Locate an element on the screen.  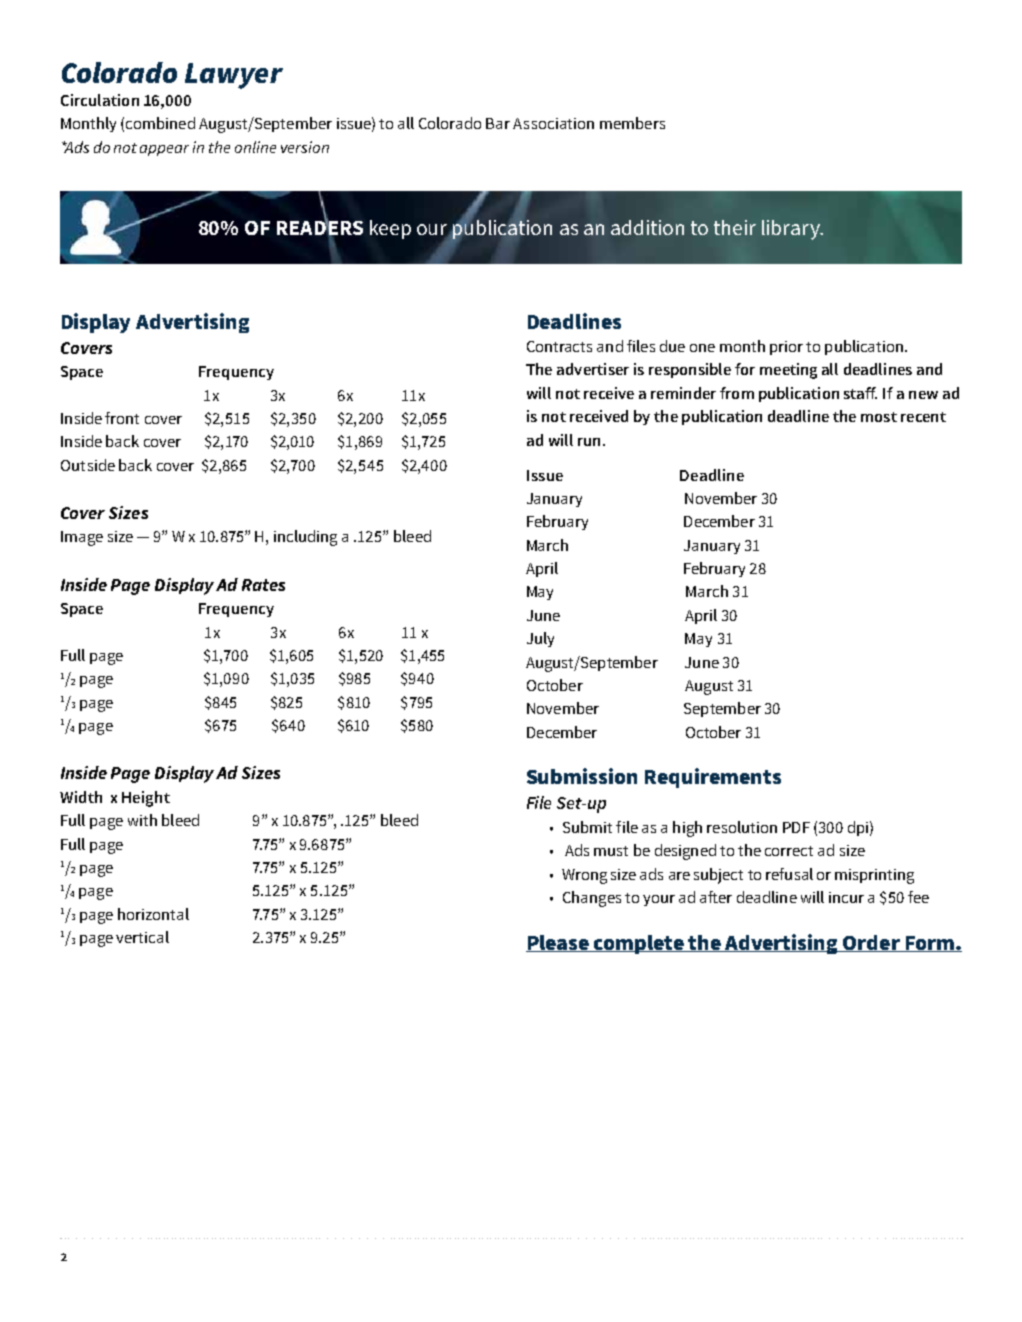
incur is located at coordinates (846, 897).
